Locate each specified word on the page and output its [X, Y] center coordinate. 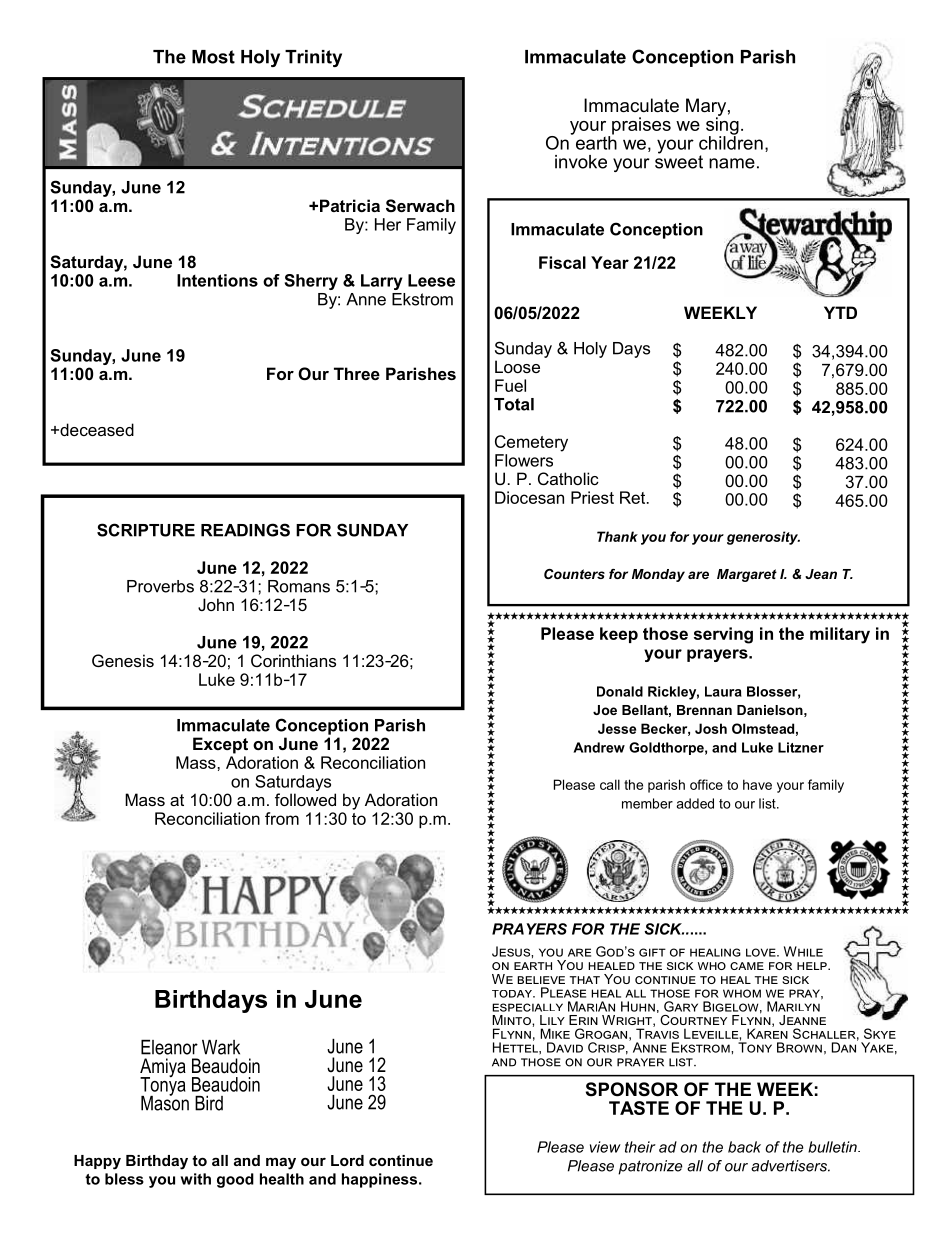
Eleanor [169, 1047]
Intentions [217, 280]
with [196, 1179]
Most [213, 57]
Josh [711, 728]
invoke [581, 162]
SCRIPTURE [146, 530]
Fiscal [562, 262]
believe [541, 980]
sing [722, 126]
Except [220, 745]
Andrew [599, 747]
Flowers [524, 460]
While [803, 951]
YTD [840, 312]
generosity [763, 538]
